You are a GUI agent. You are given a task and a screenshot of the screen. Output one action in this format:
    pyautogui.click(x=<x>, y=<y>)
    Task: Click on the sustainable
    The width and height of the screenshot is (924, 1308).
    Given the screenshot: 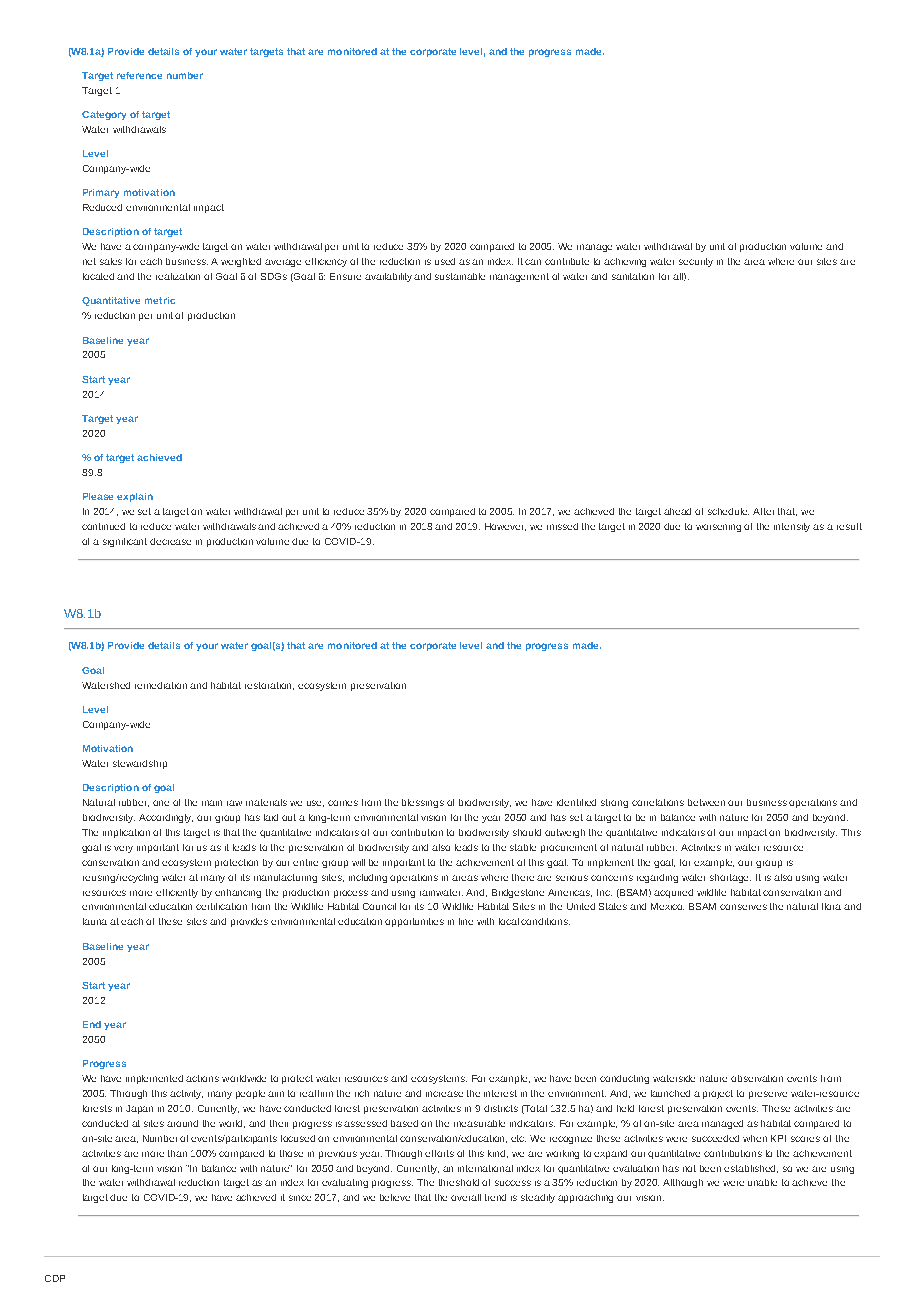 What is the action you would take?
    pyautogui.click(x=460, y=276)
